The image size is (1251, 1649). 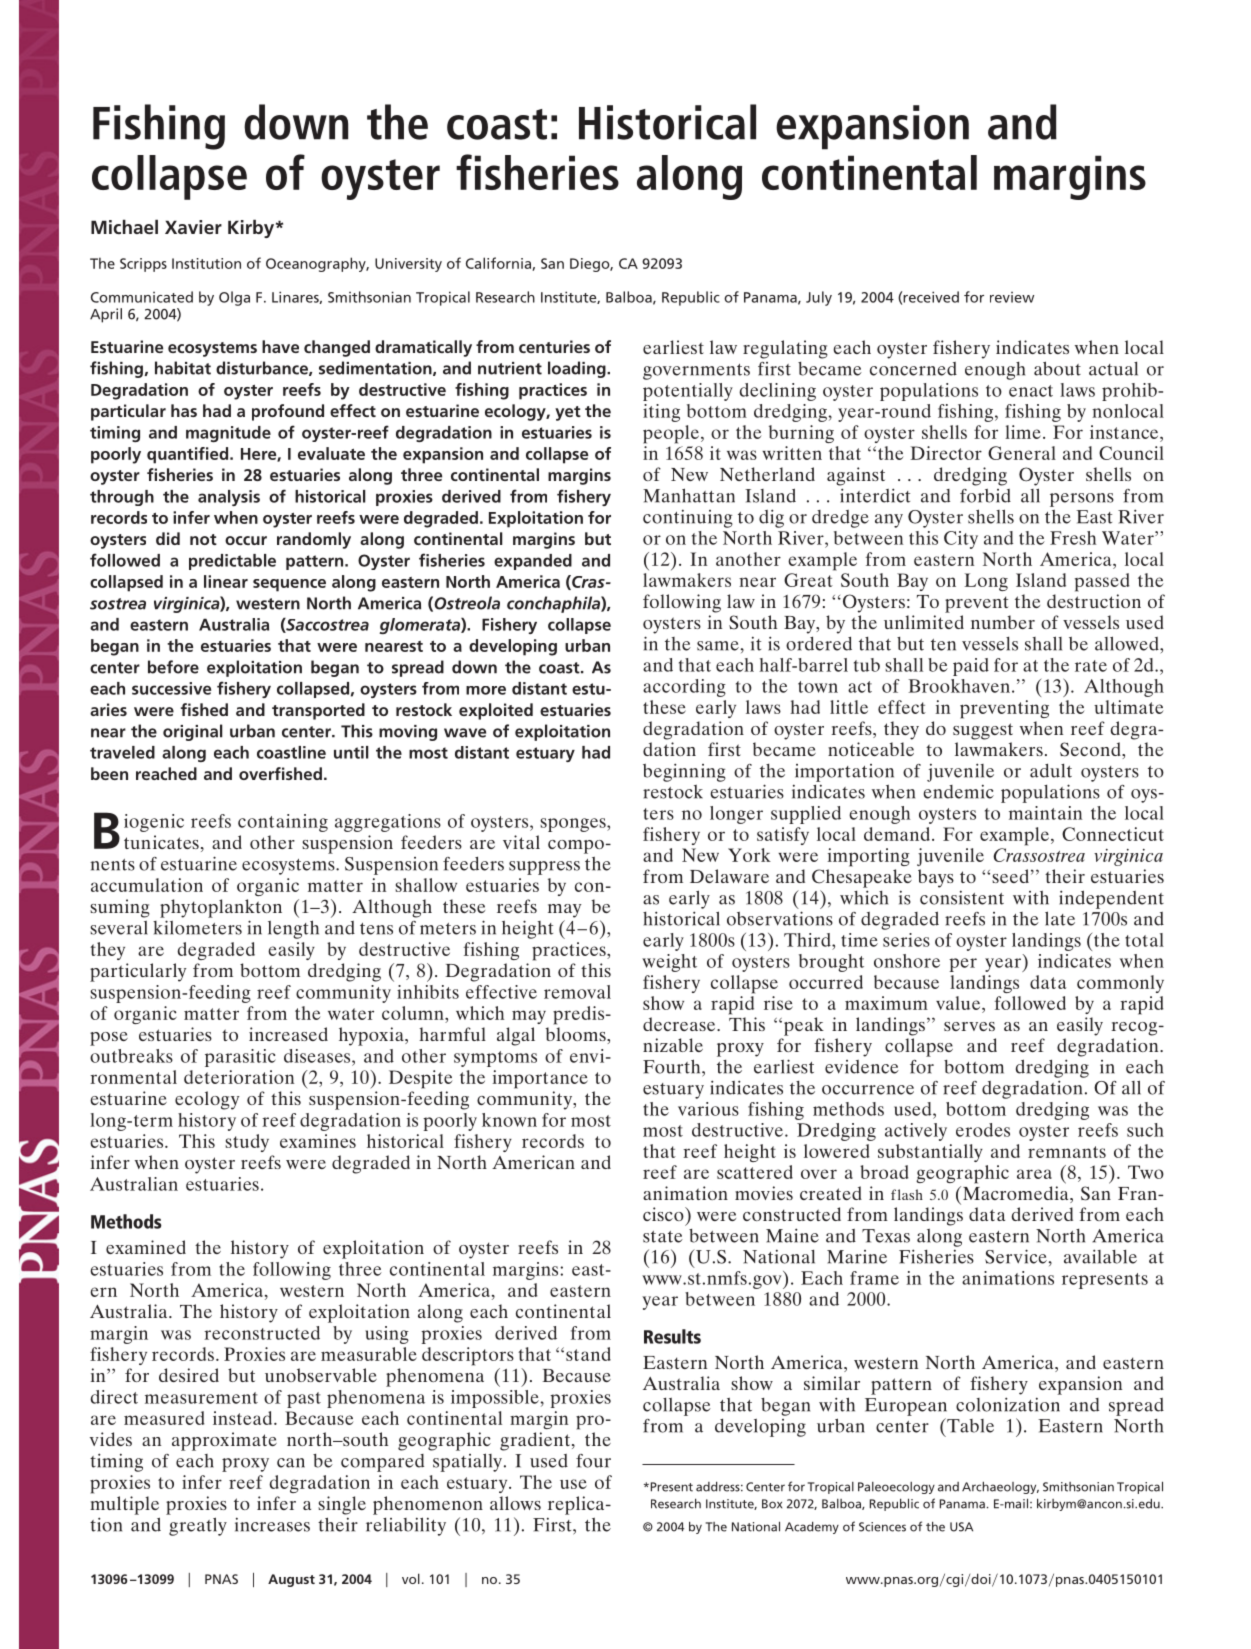 What do you see at coordinates (146, 1247) in the screenshot?
I see `examined` at bounding box center [146, 1247].
